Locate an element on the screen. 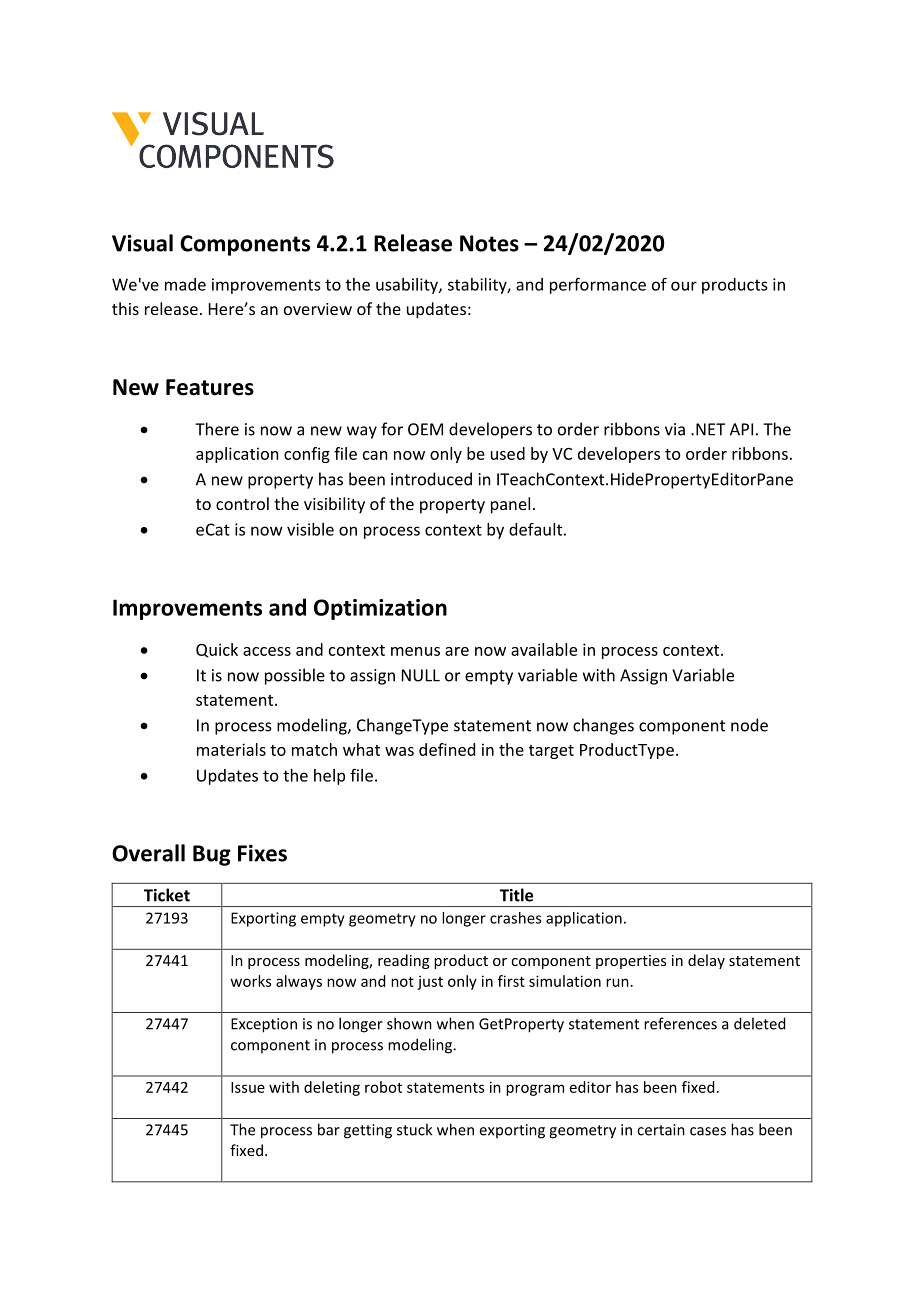  usability is located at coordinates (408, 286).
